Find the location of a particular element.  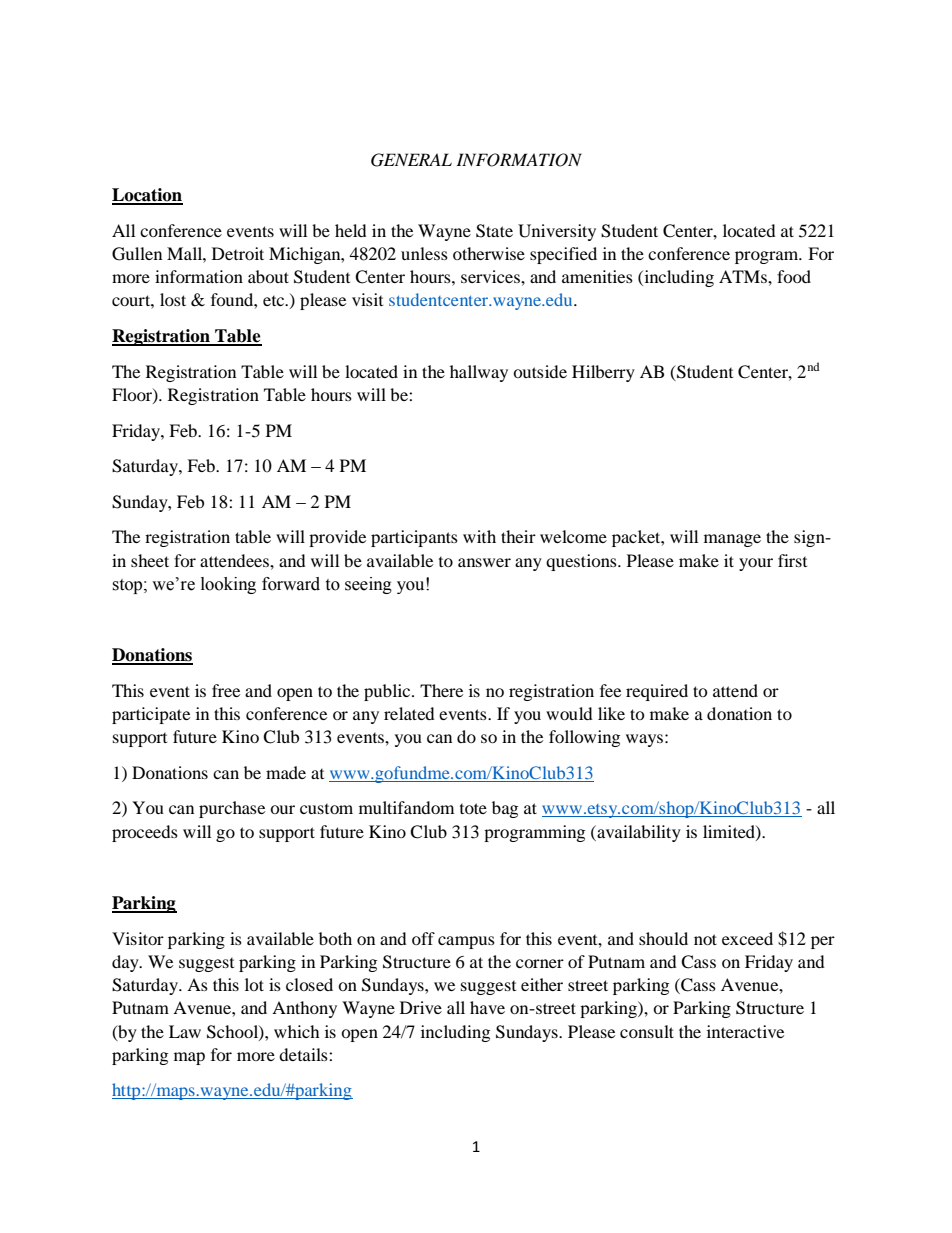

purchase is located at coordinates (232, 809).
